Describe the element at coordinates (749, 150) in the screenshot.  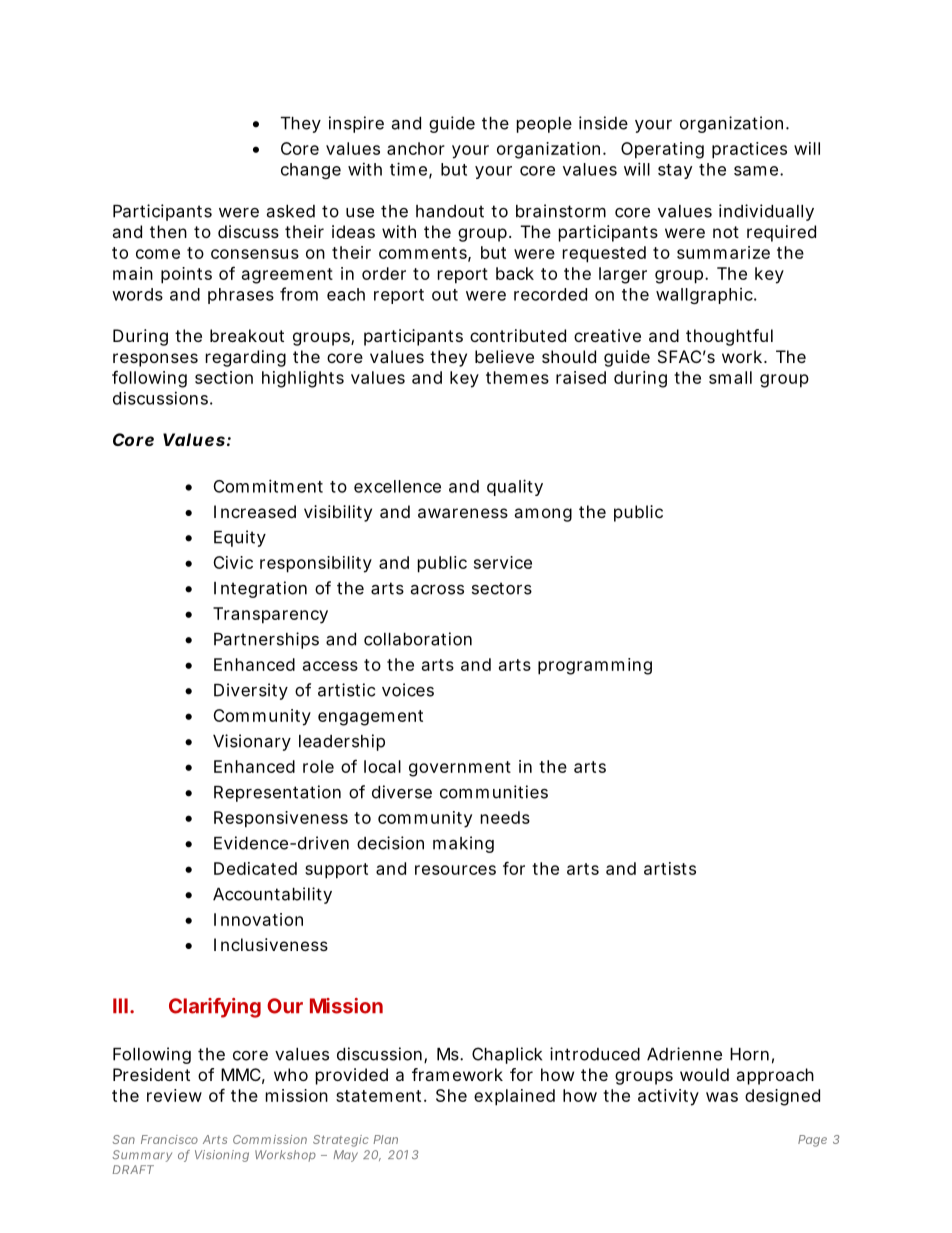
I see `practices` at that location.
